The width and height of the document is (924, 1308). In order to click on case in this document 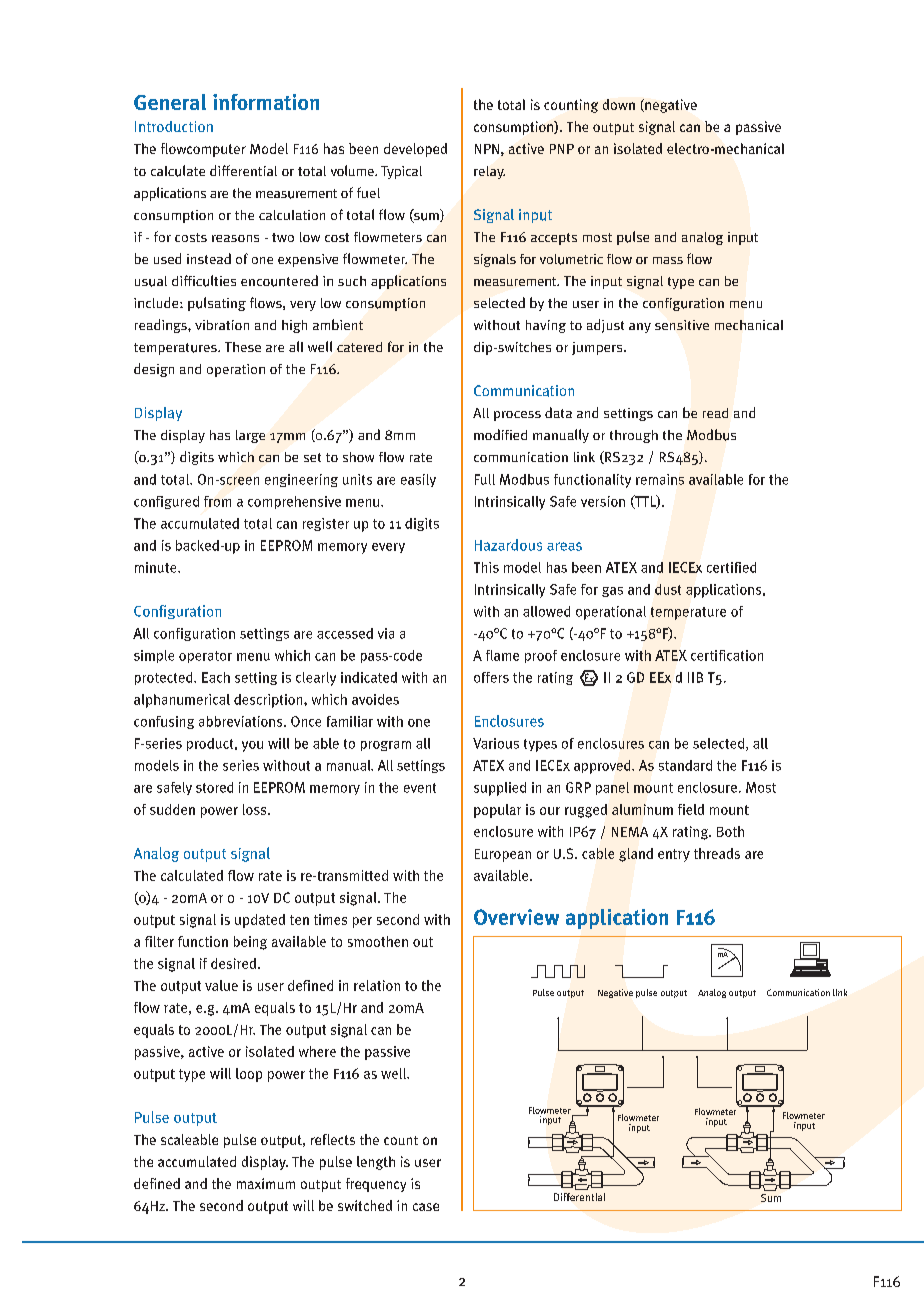, I will do `click(426, 1207)`.
